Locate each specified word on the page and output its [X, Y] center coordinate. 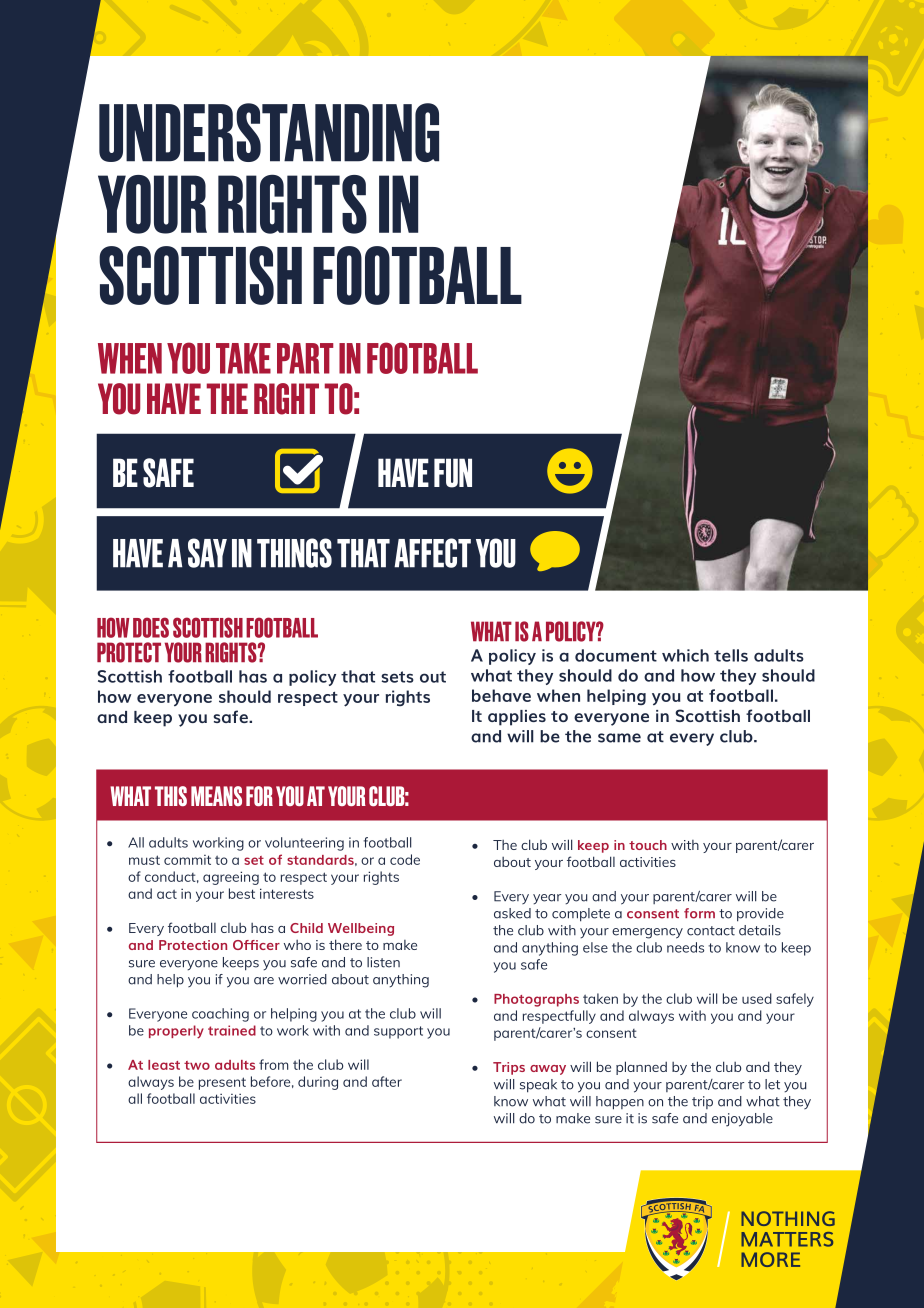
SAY [207, 553]
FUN [453, 473]
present [222, 1083]
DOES [151, 627]
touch [648, 845]
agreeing [231, 878]
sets [397, 677]
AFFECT [432, 553]
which [685, 655]
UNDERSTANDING [269, 132]
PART [305, 358]
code [405, 859]
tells [731, 655]
